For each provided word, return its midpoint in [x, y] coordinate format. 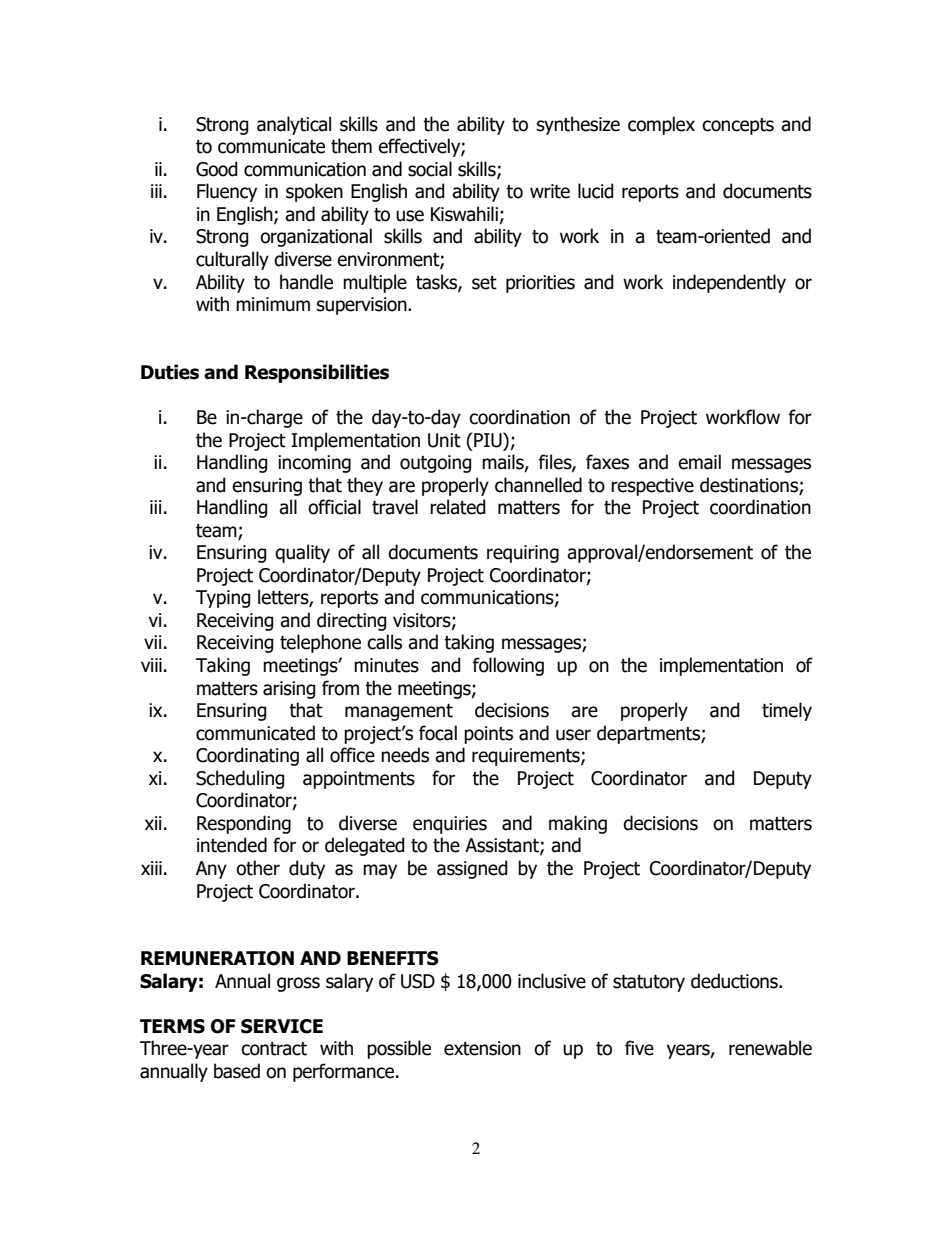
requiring [523, 554]
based [237, 1071]
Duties [170, 372]
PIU [489, 440]
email [699, 462]
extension [482, 1048]
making [578, 824]
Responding [244, 824]
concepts [738, 126]
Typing [223, 599]
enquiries [450, 825]
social [430, 169]
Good [217, 169]
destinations [750, 485]
